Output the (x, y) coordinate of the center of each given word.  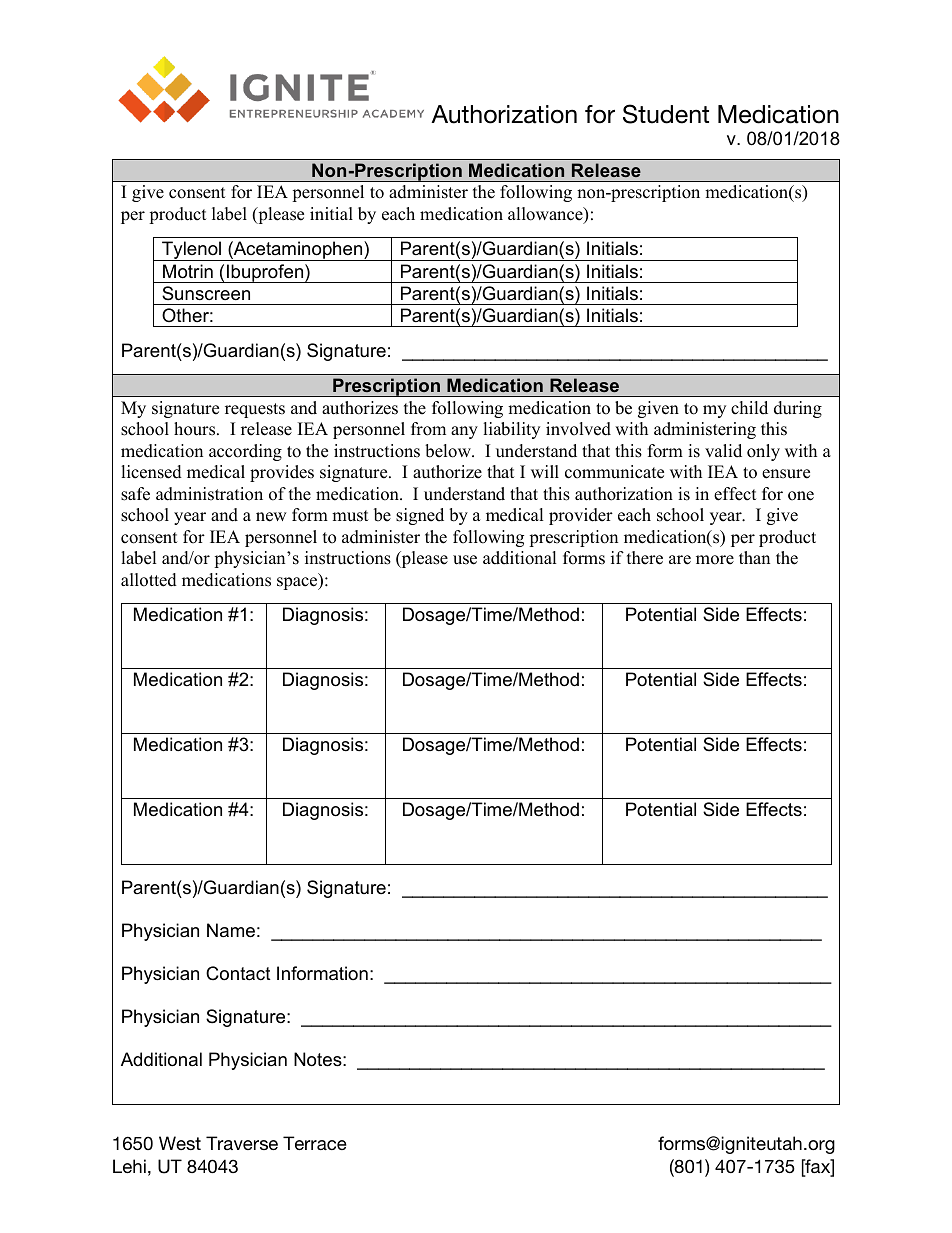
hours (196, 429)
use (465, 560)
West (180, 1143)
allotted (149, 580)
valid (723, 451)
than (754, 557)
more (715, 560)
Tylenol (192, 251)
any (464, 432)
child (749, 408)
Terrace (315, 1143)
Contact (238, 973)
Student (666, 114)
